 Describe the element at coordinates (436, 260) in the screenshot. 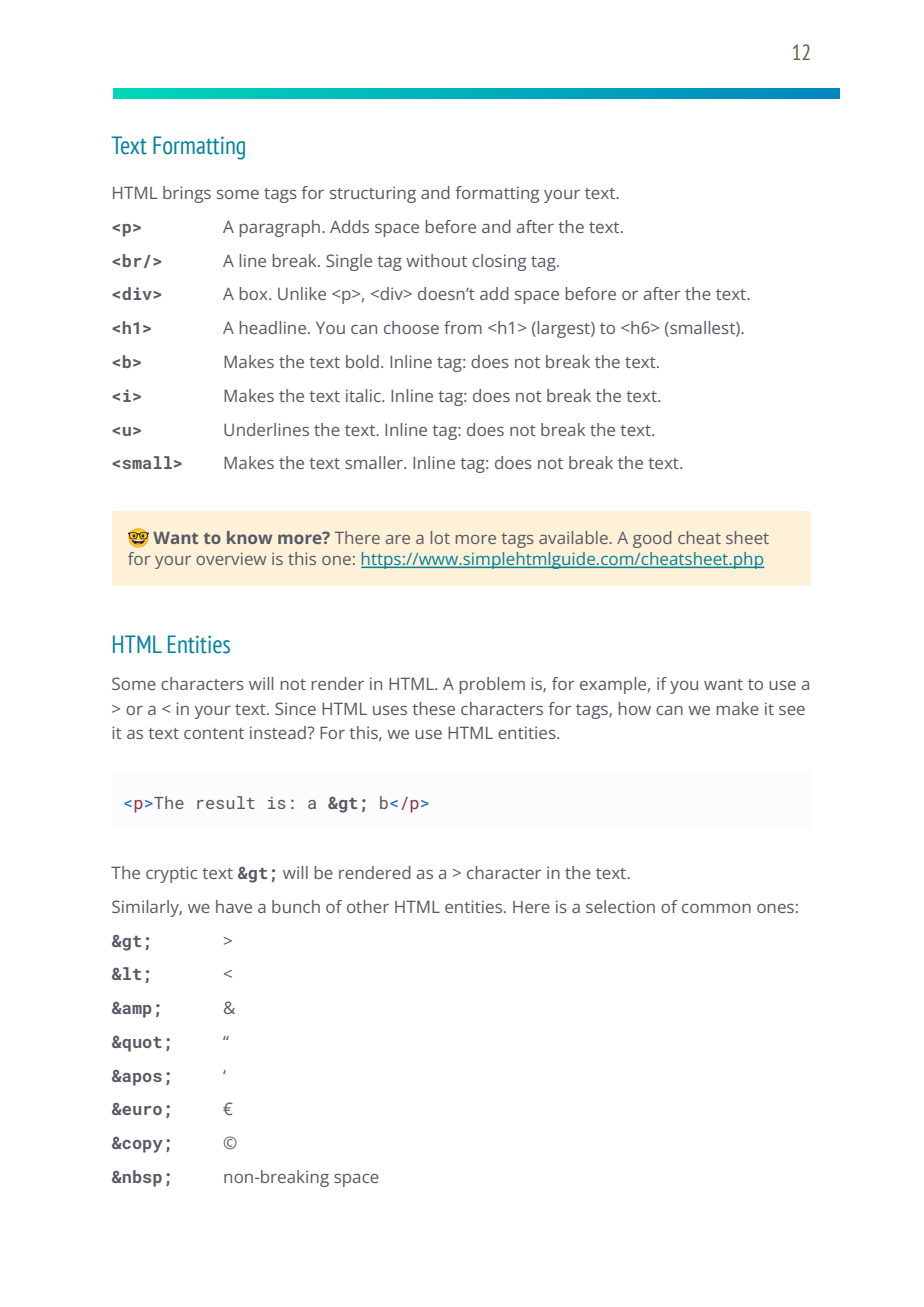

I see `without` at that location.
